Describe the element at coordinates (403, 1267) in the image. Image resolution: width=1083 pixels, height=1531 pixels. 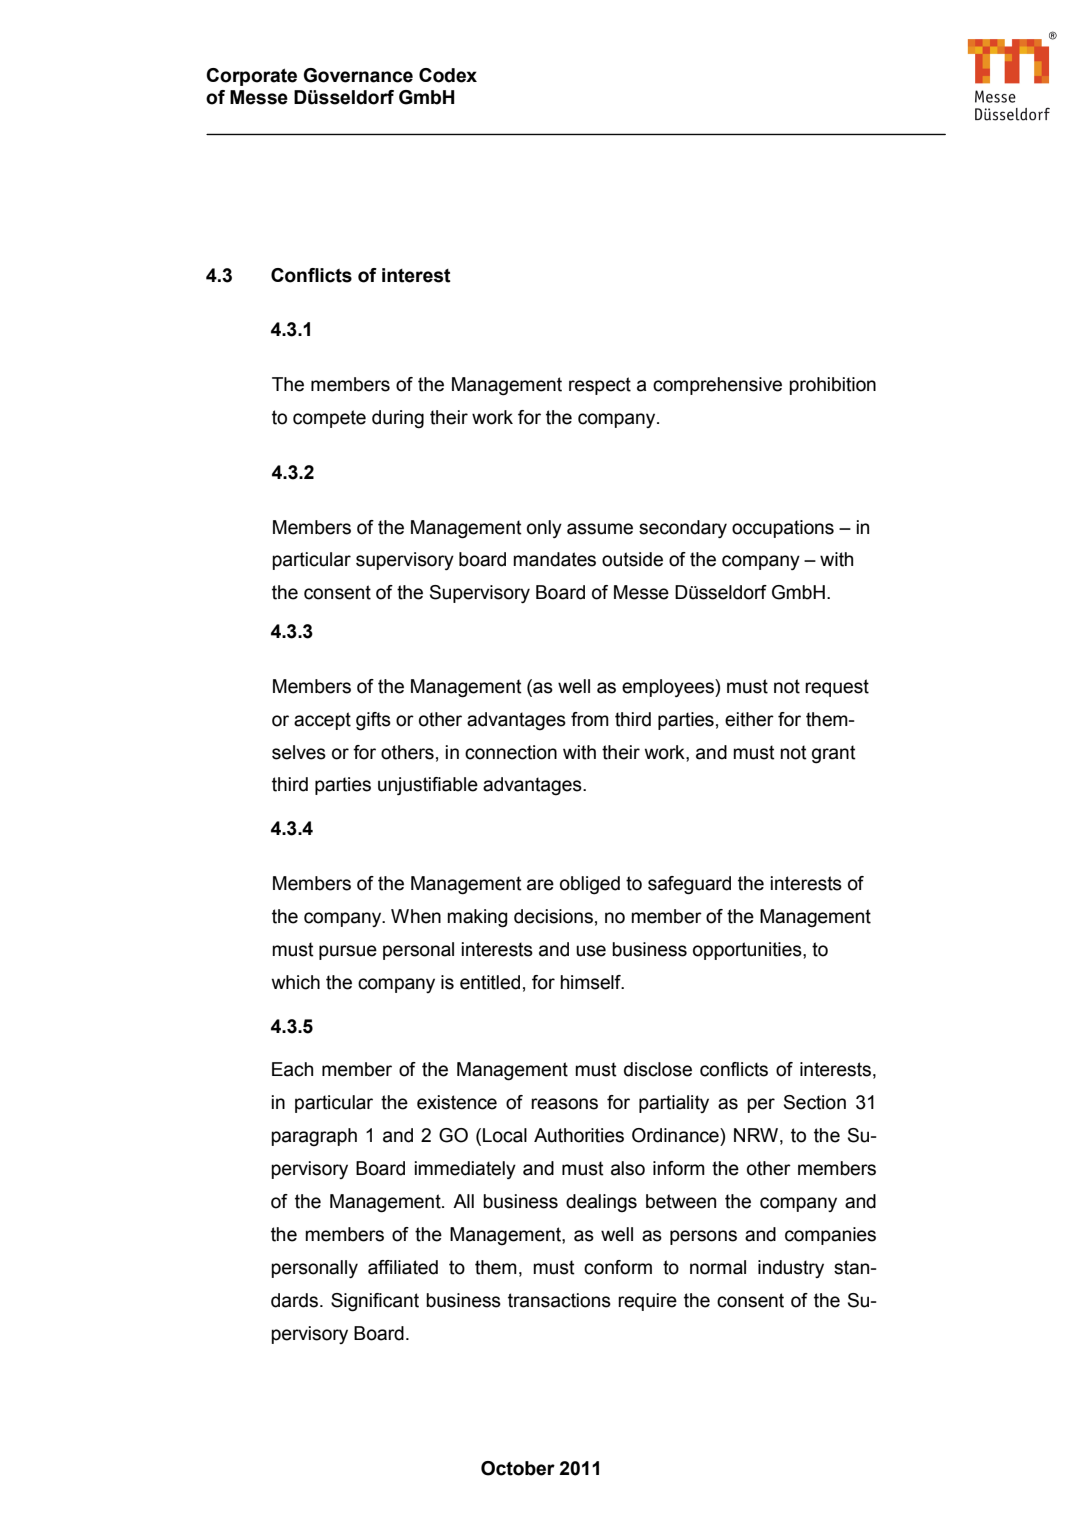
I see `affiliated` at that location.
